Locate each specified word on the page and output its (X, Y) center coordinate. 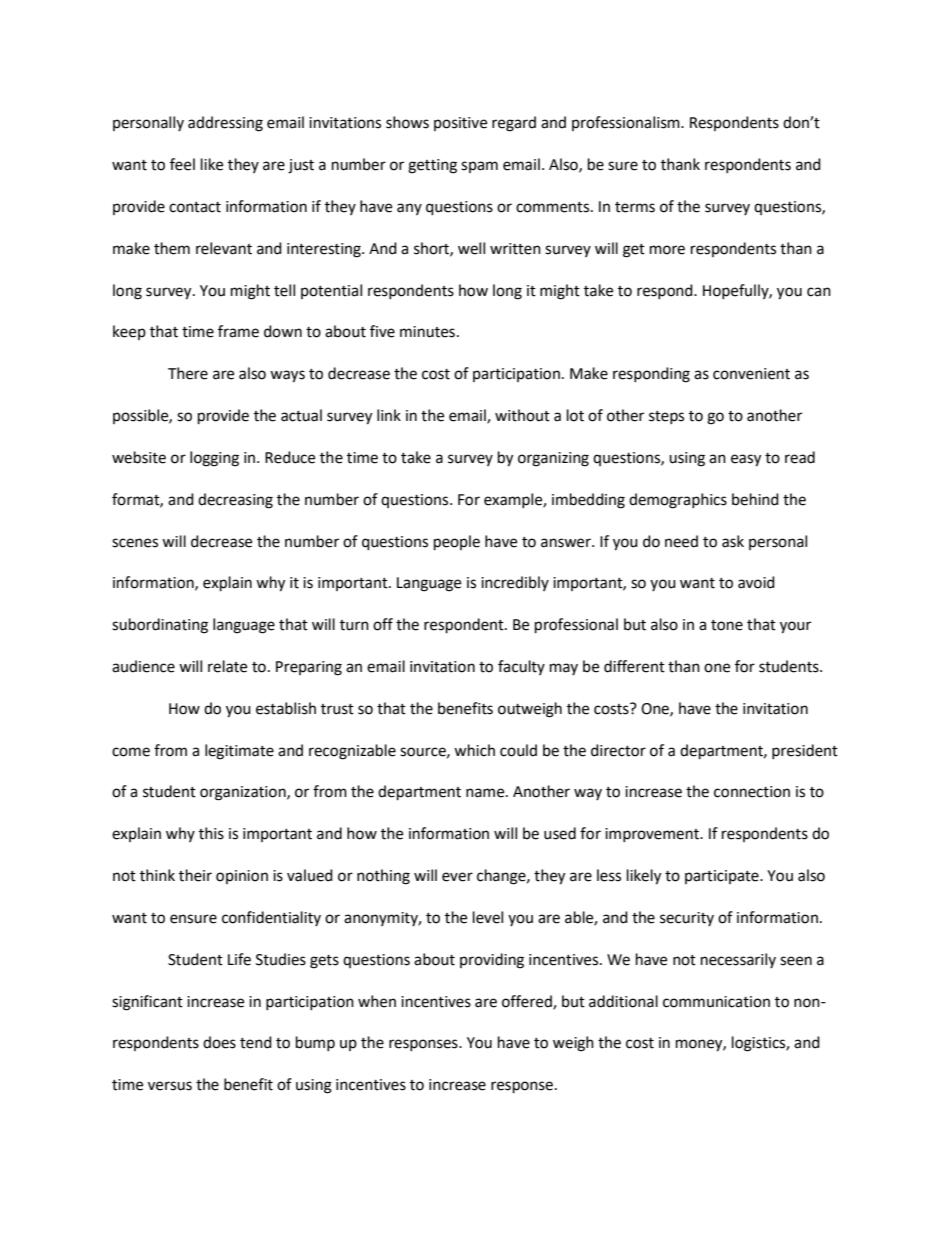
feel (182, 164)
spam (479, 167)
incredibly (515, 583)
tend (256, 1042)
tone (727, 625)
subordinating (160, 626)
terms (635, 207)
